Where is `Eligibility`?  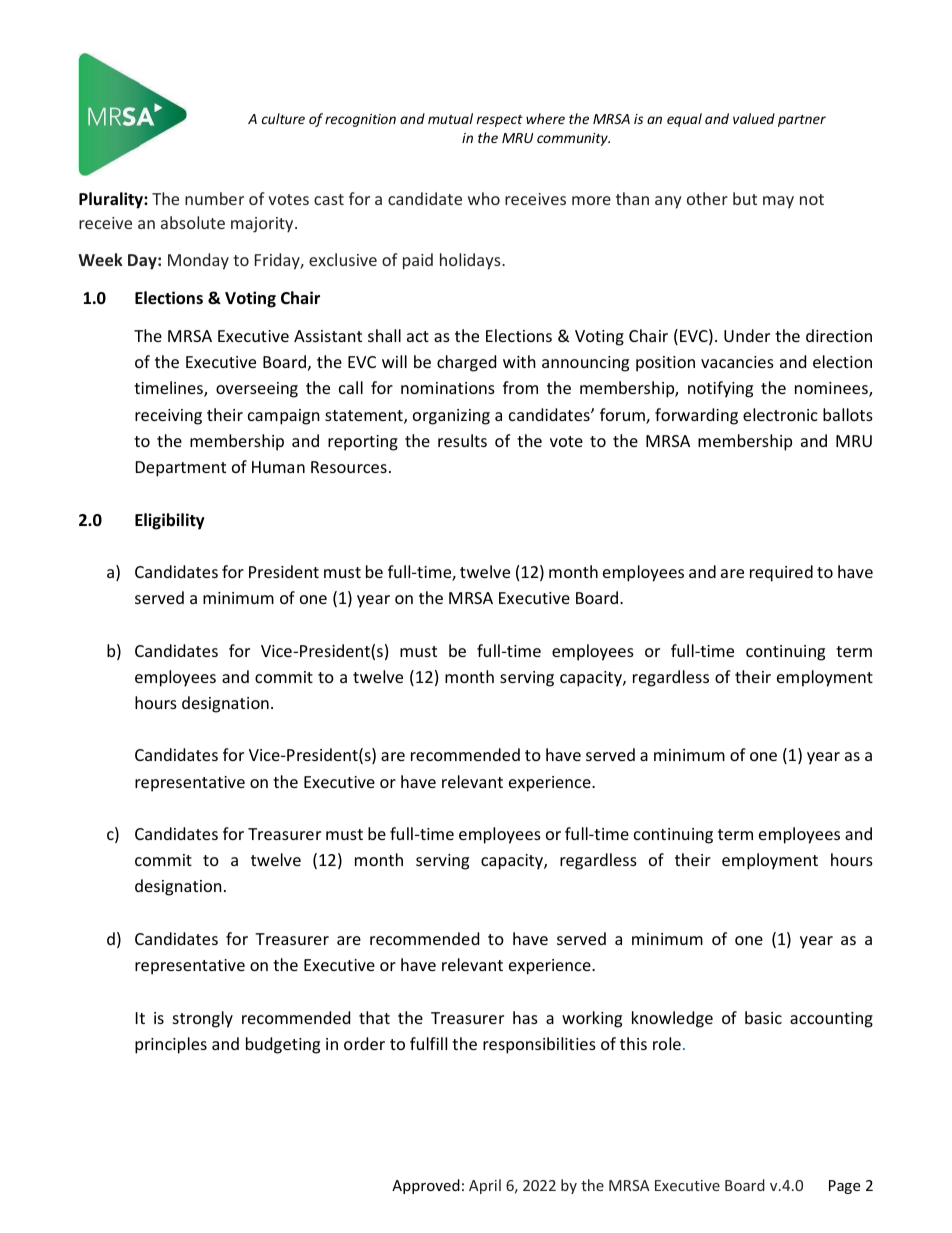
Eligibility is located at coordinates (170, 521).
